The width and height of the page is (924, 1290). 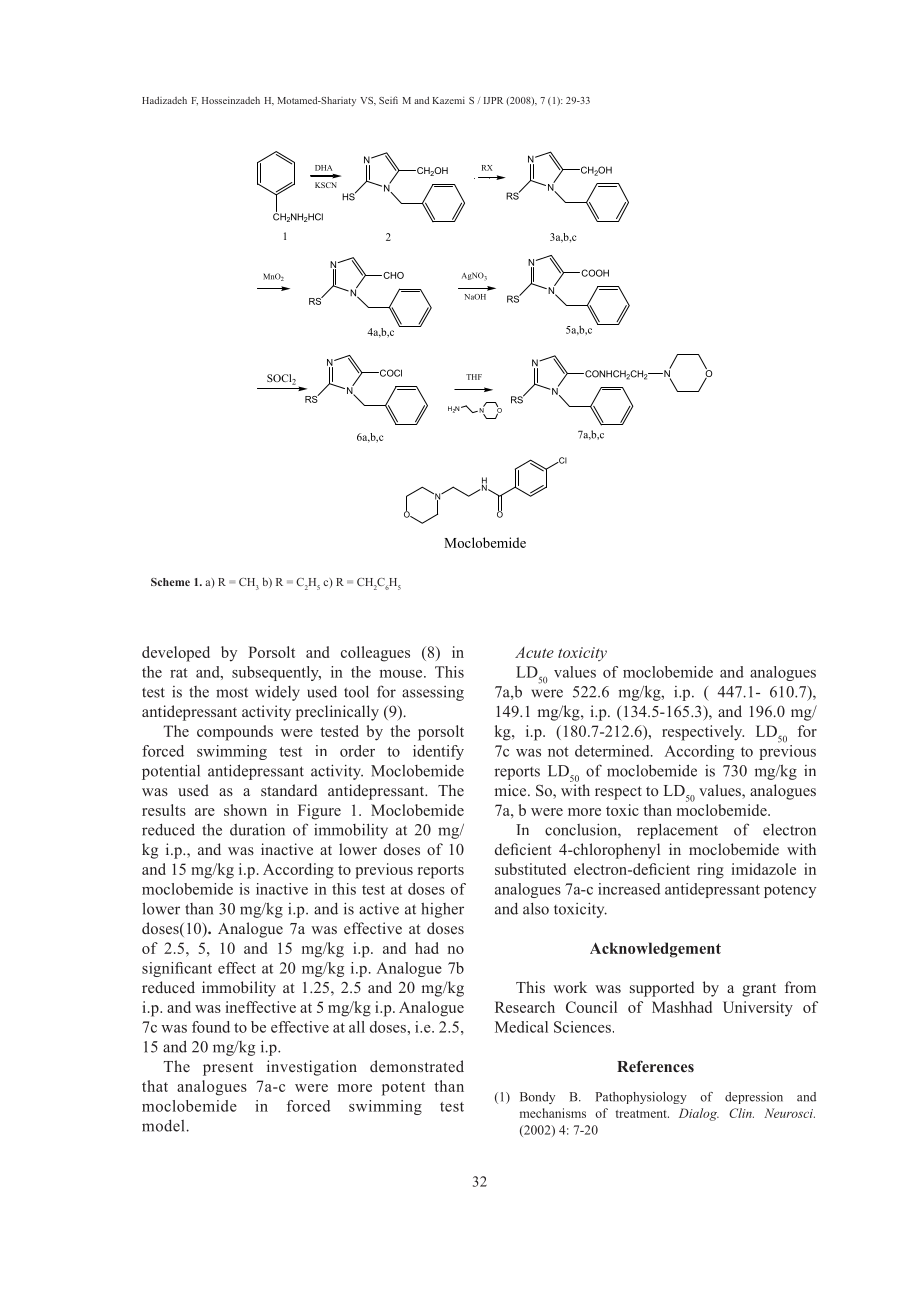 What do you see at coordinates (211, 1027) in the page?
I see `found` at bounding box center [211, 1027].
